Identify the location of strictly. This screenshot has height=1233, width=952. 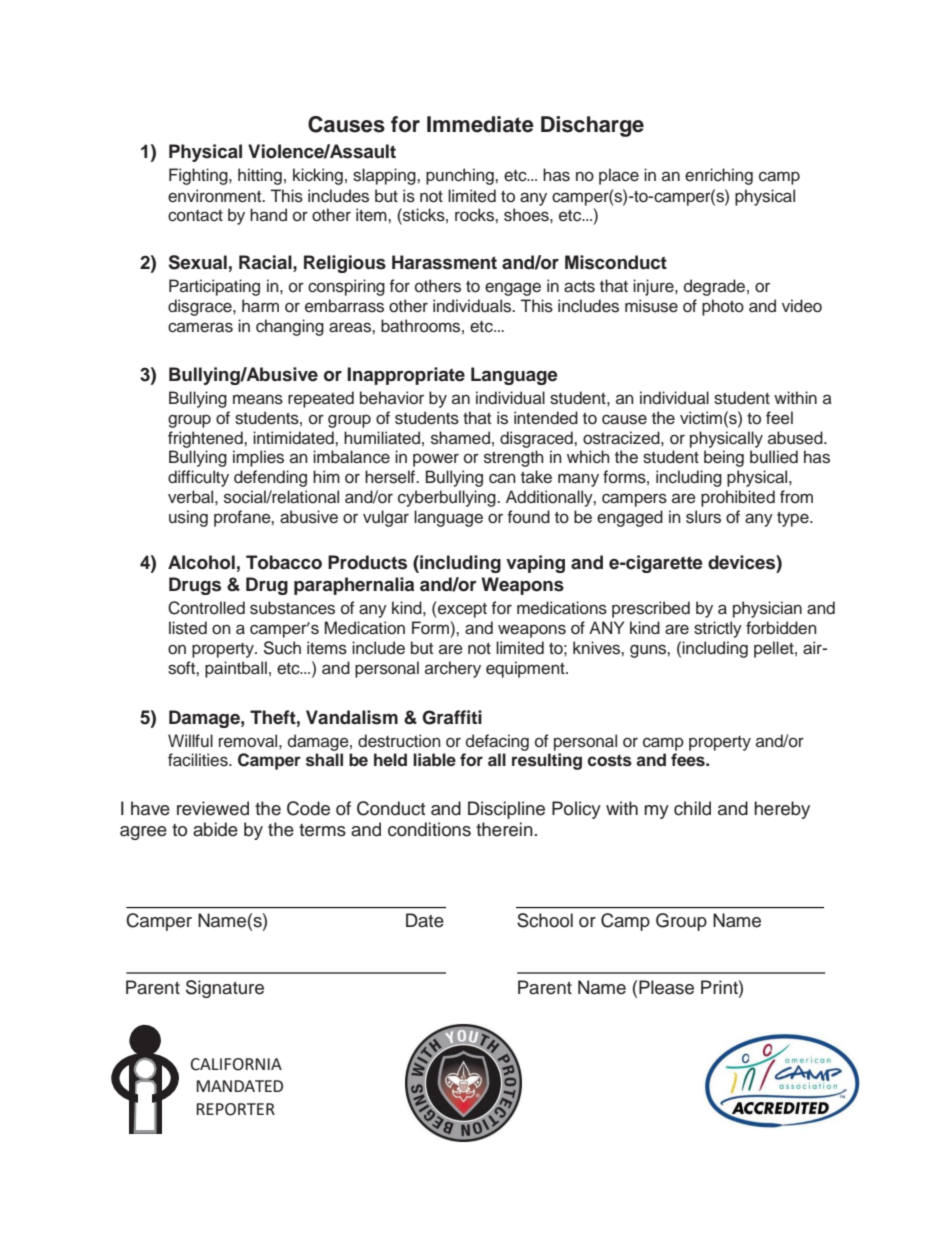
(718, 629).
